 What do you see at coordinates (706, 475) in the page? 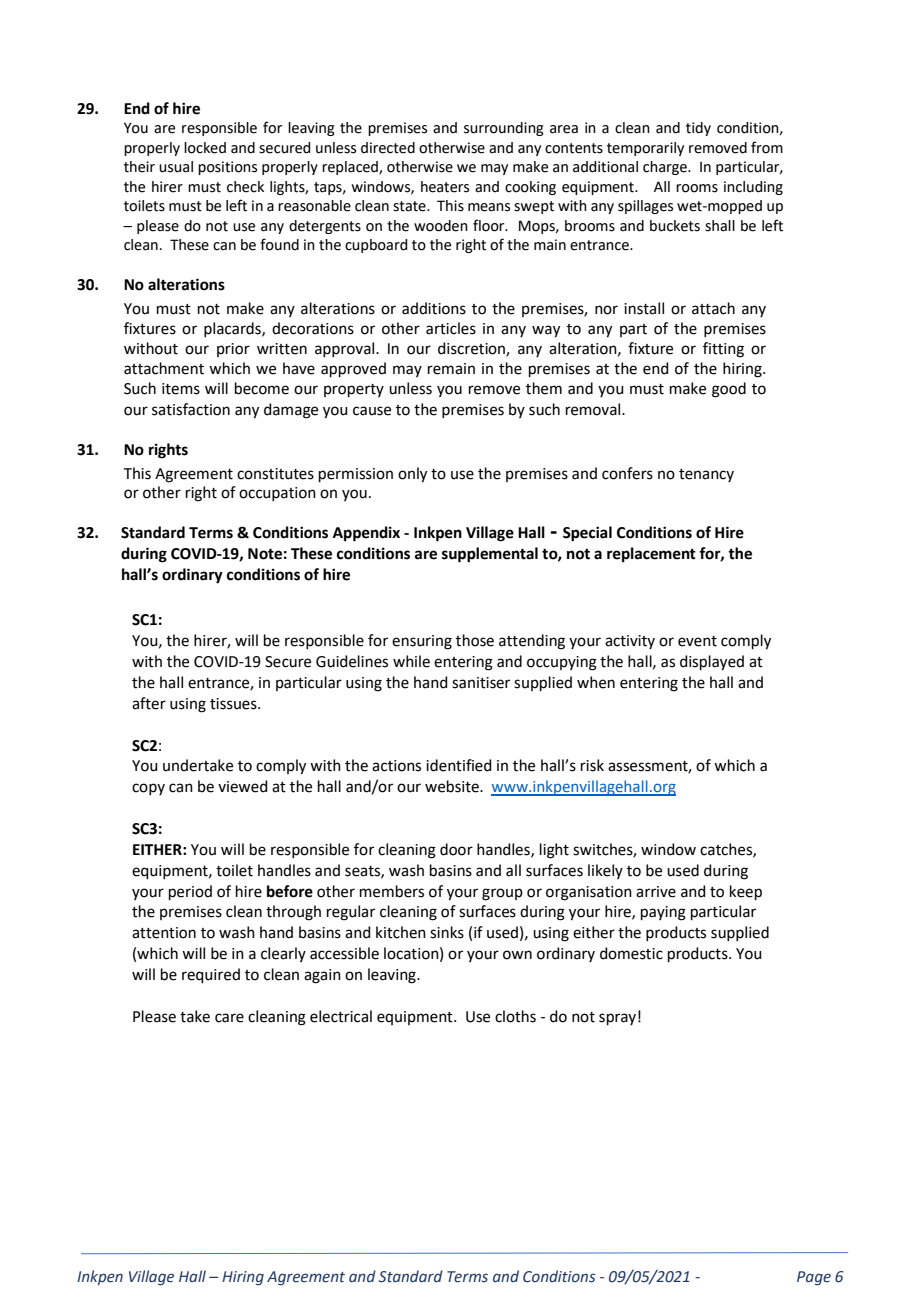
I see `tenancy` at bounding box center [706, 475].
